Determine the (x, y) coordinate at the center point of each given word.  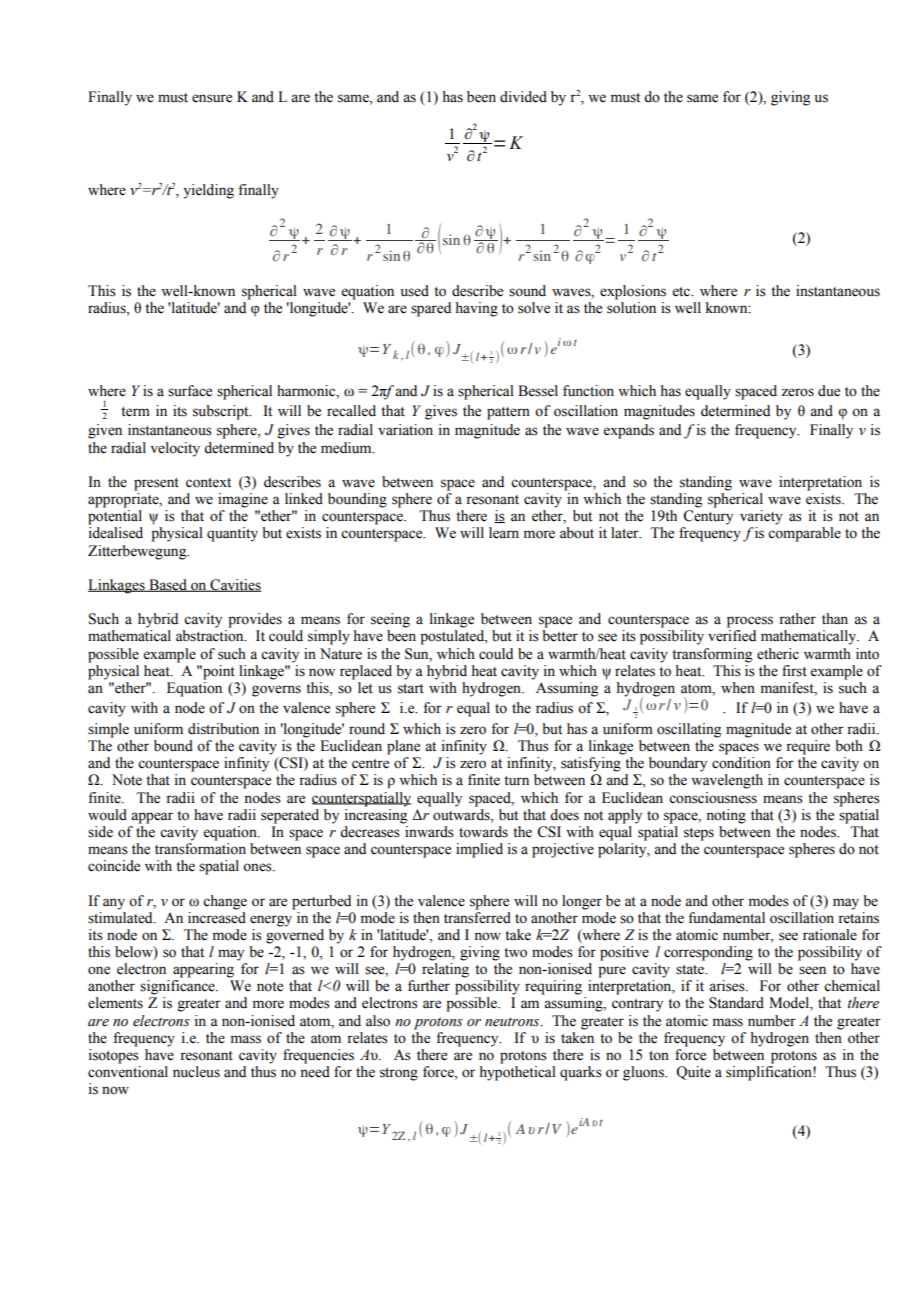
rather (797, 619)
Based (168, 585)
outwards (462, 813)
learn (504, 533)
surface (190, 391)
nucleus (196, 1072)
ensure (212, 98)
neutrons (513, 1022)
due (829, 391)
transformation (200, 849)
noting (726, 816)
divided (523, 97)
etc (682, 292)
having (477, 309)
